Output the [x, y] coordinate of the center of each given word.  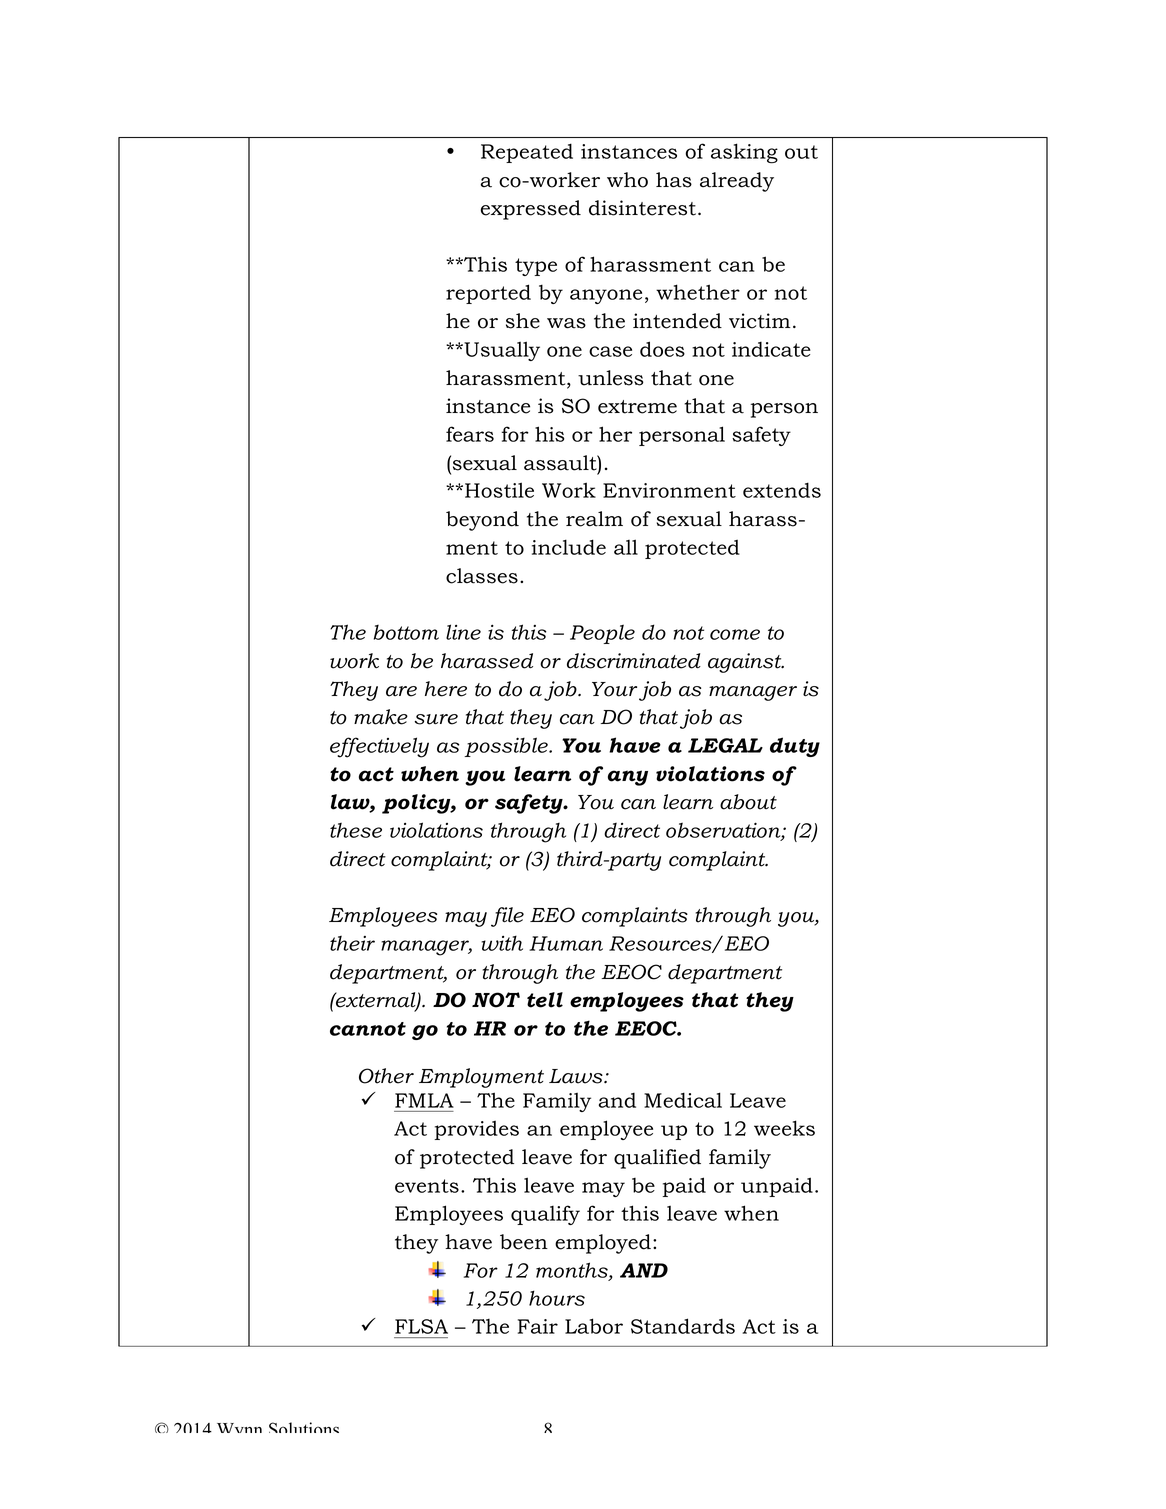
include [569, 547]
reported [488, 294]
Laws [577, 1076]
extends [782, 490]
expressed [531, 210]
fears [470, 434]
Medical [683, 1100]
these [356, 830]
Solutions [304, 1427]
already [737, 182]
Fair [538, 1326]
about [748, 802]
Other [386, 1076]
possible [507, 747]
